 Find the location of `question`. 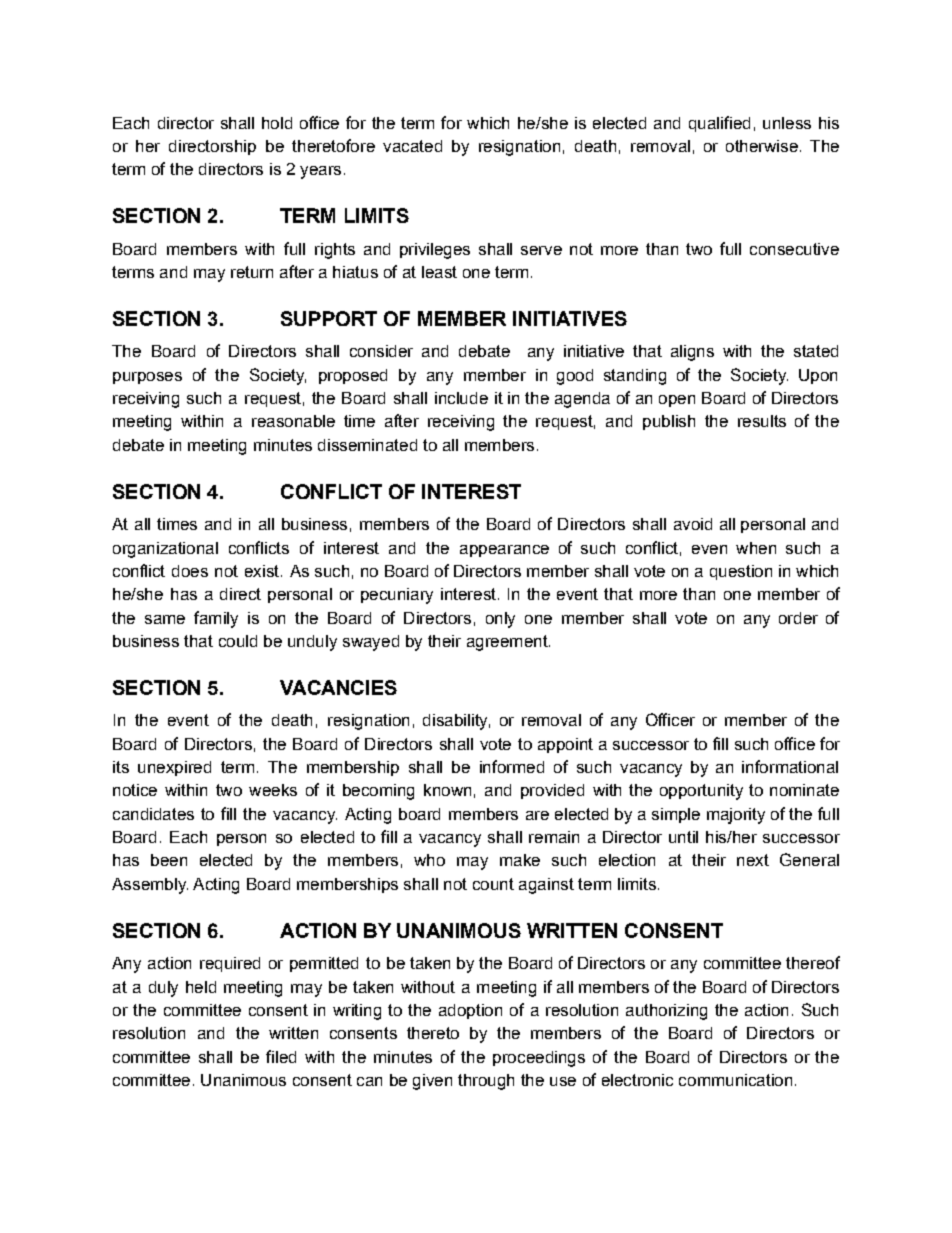

question is located at coordinates (741, 572).
